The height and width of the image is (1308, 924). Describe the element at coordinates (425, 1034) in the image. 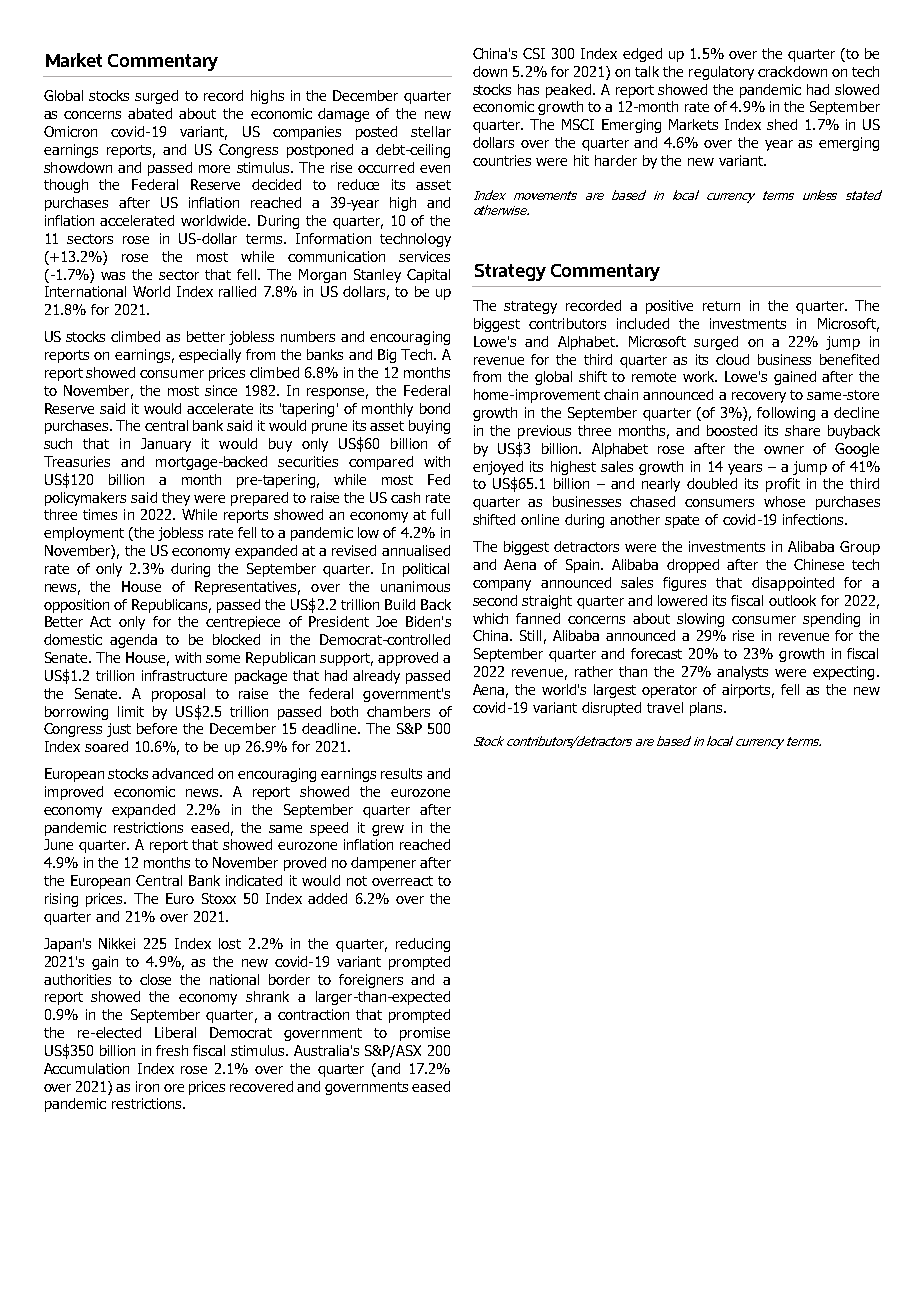

I see `promise` at that location.
